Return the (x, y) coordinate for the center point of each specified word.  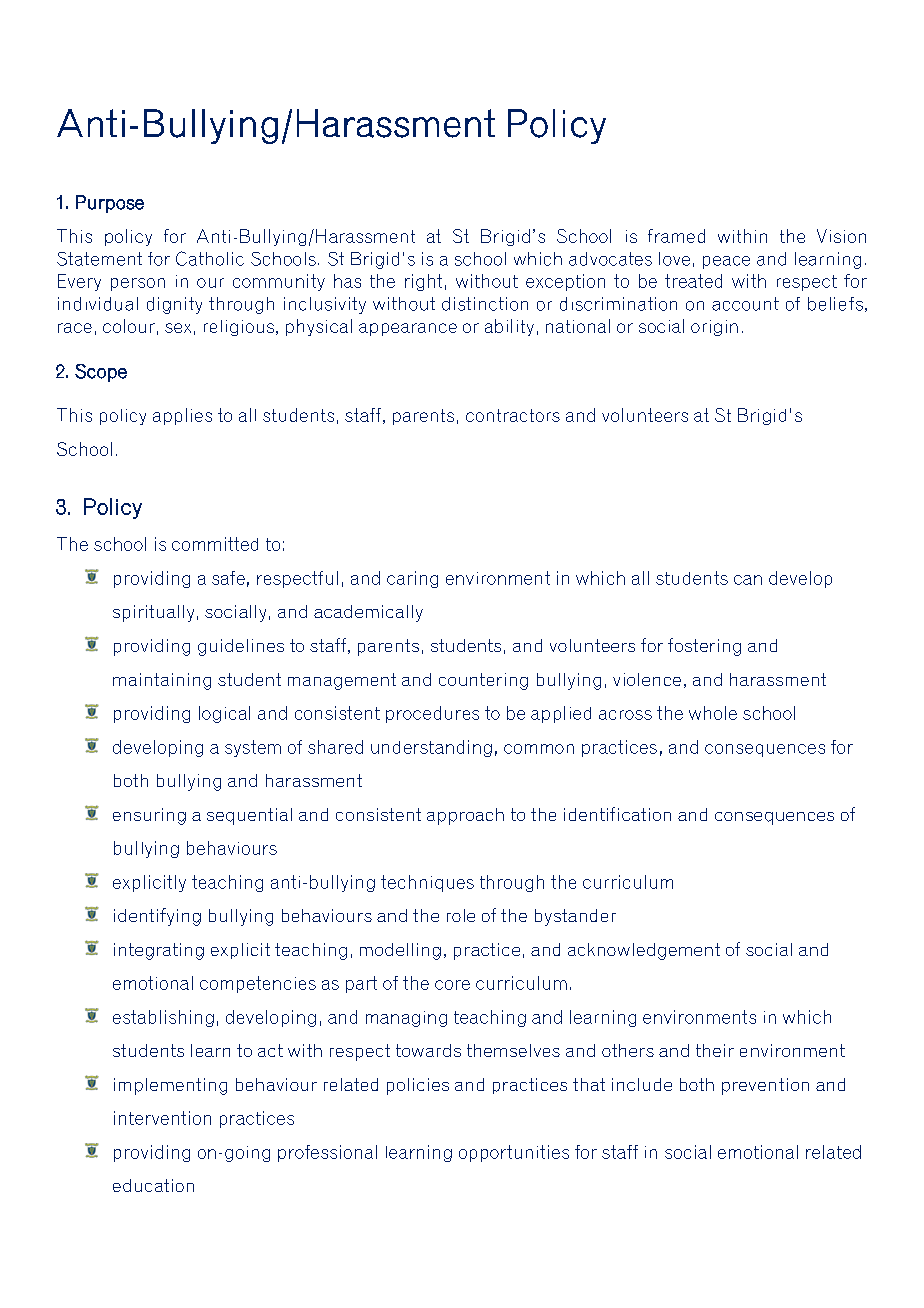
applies (182, 416)
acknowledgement (644, 951)
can (748, 580)
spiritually (153, 613)
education (153, 1185)
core (452, 985)
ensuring (149, 816)
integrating (159, 951)
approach (465, 816)
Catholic (210, 258)
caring (412, 579)
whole (713, 713)
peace (726, 262)
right (423, 282)
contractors (513, 415)
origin (714, 328)
